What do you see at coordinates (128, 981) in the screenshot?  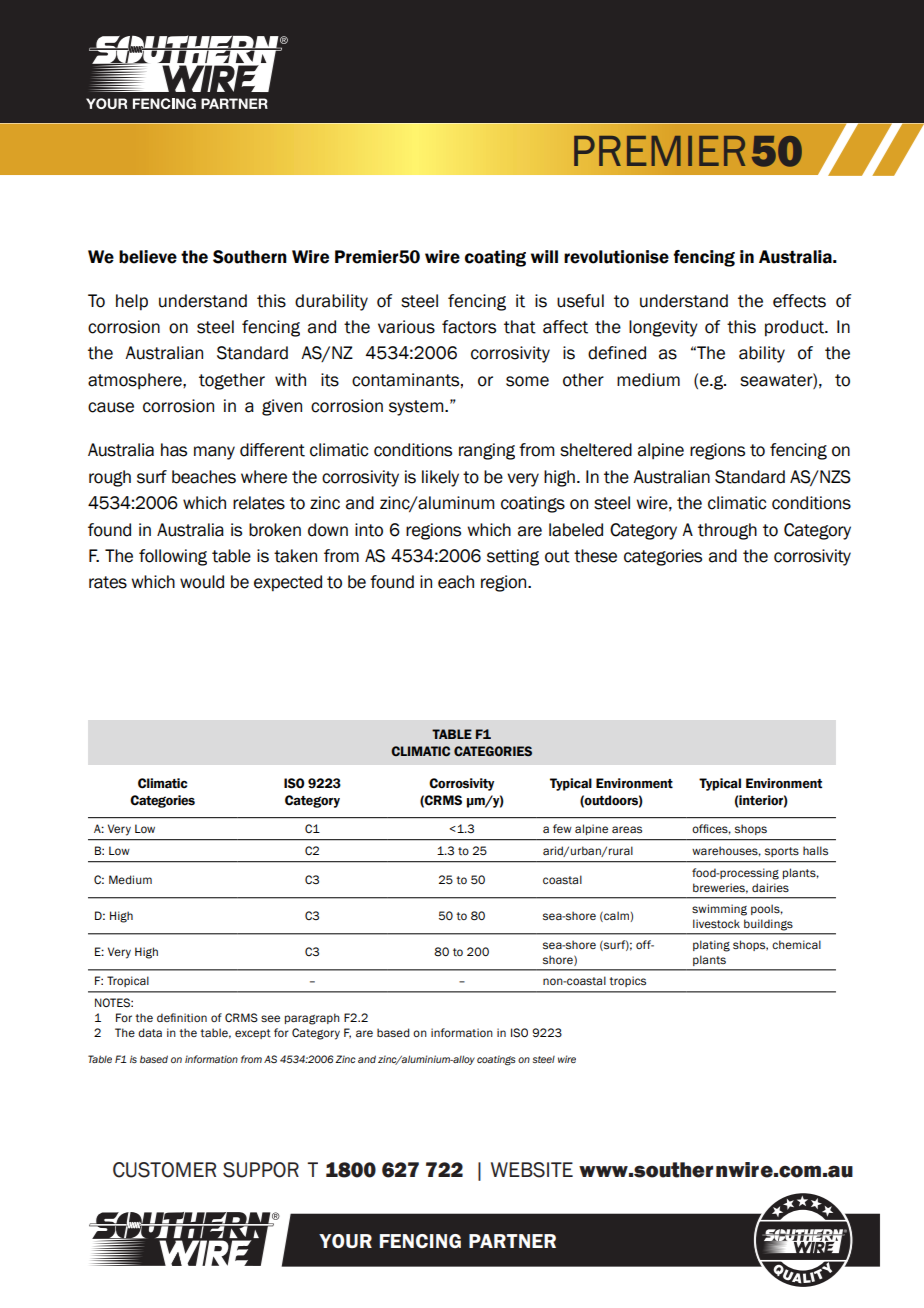 I see `Tropical` at bounding box center [128, 981].
